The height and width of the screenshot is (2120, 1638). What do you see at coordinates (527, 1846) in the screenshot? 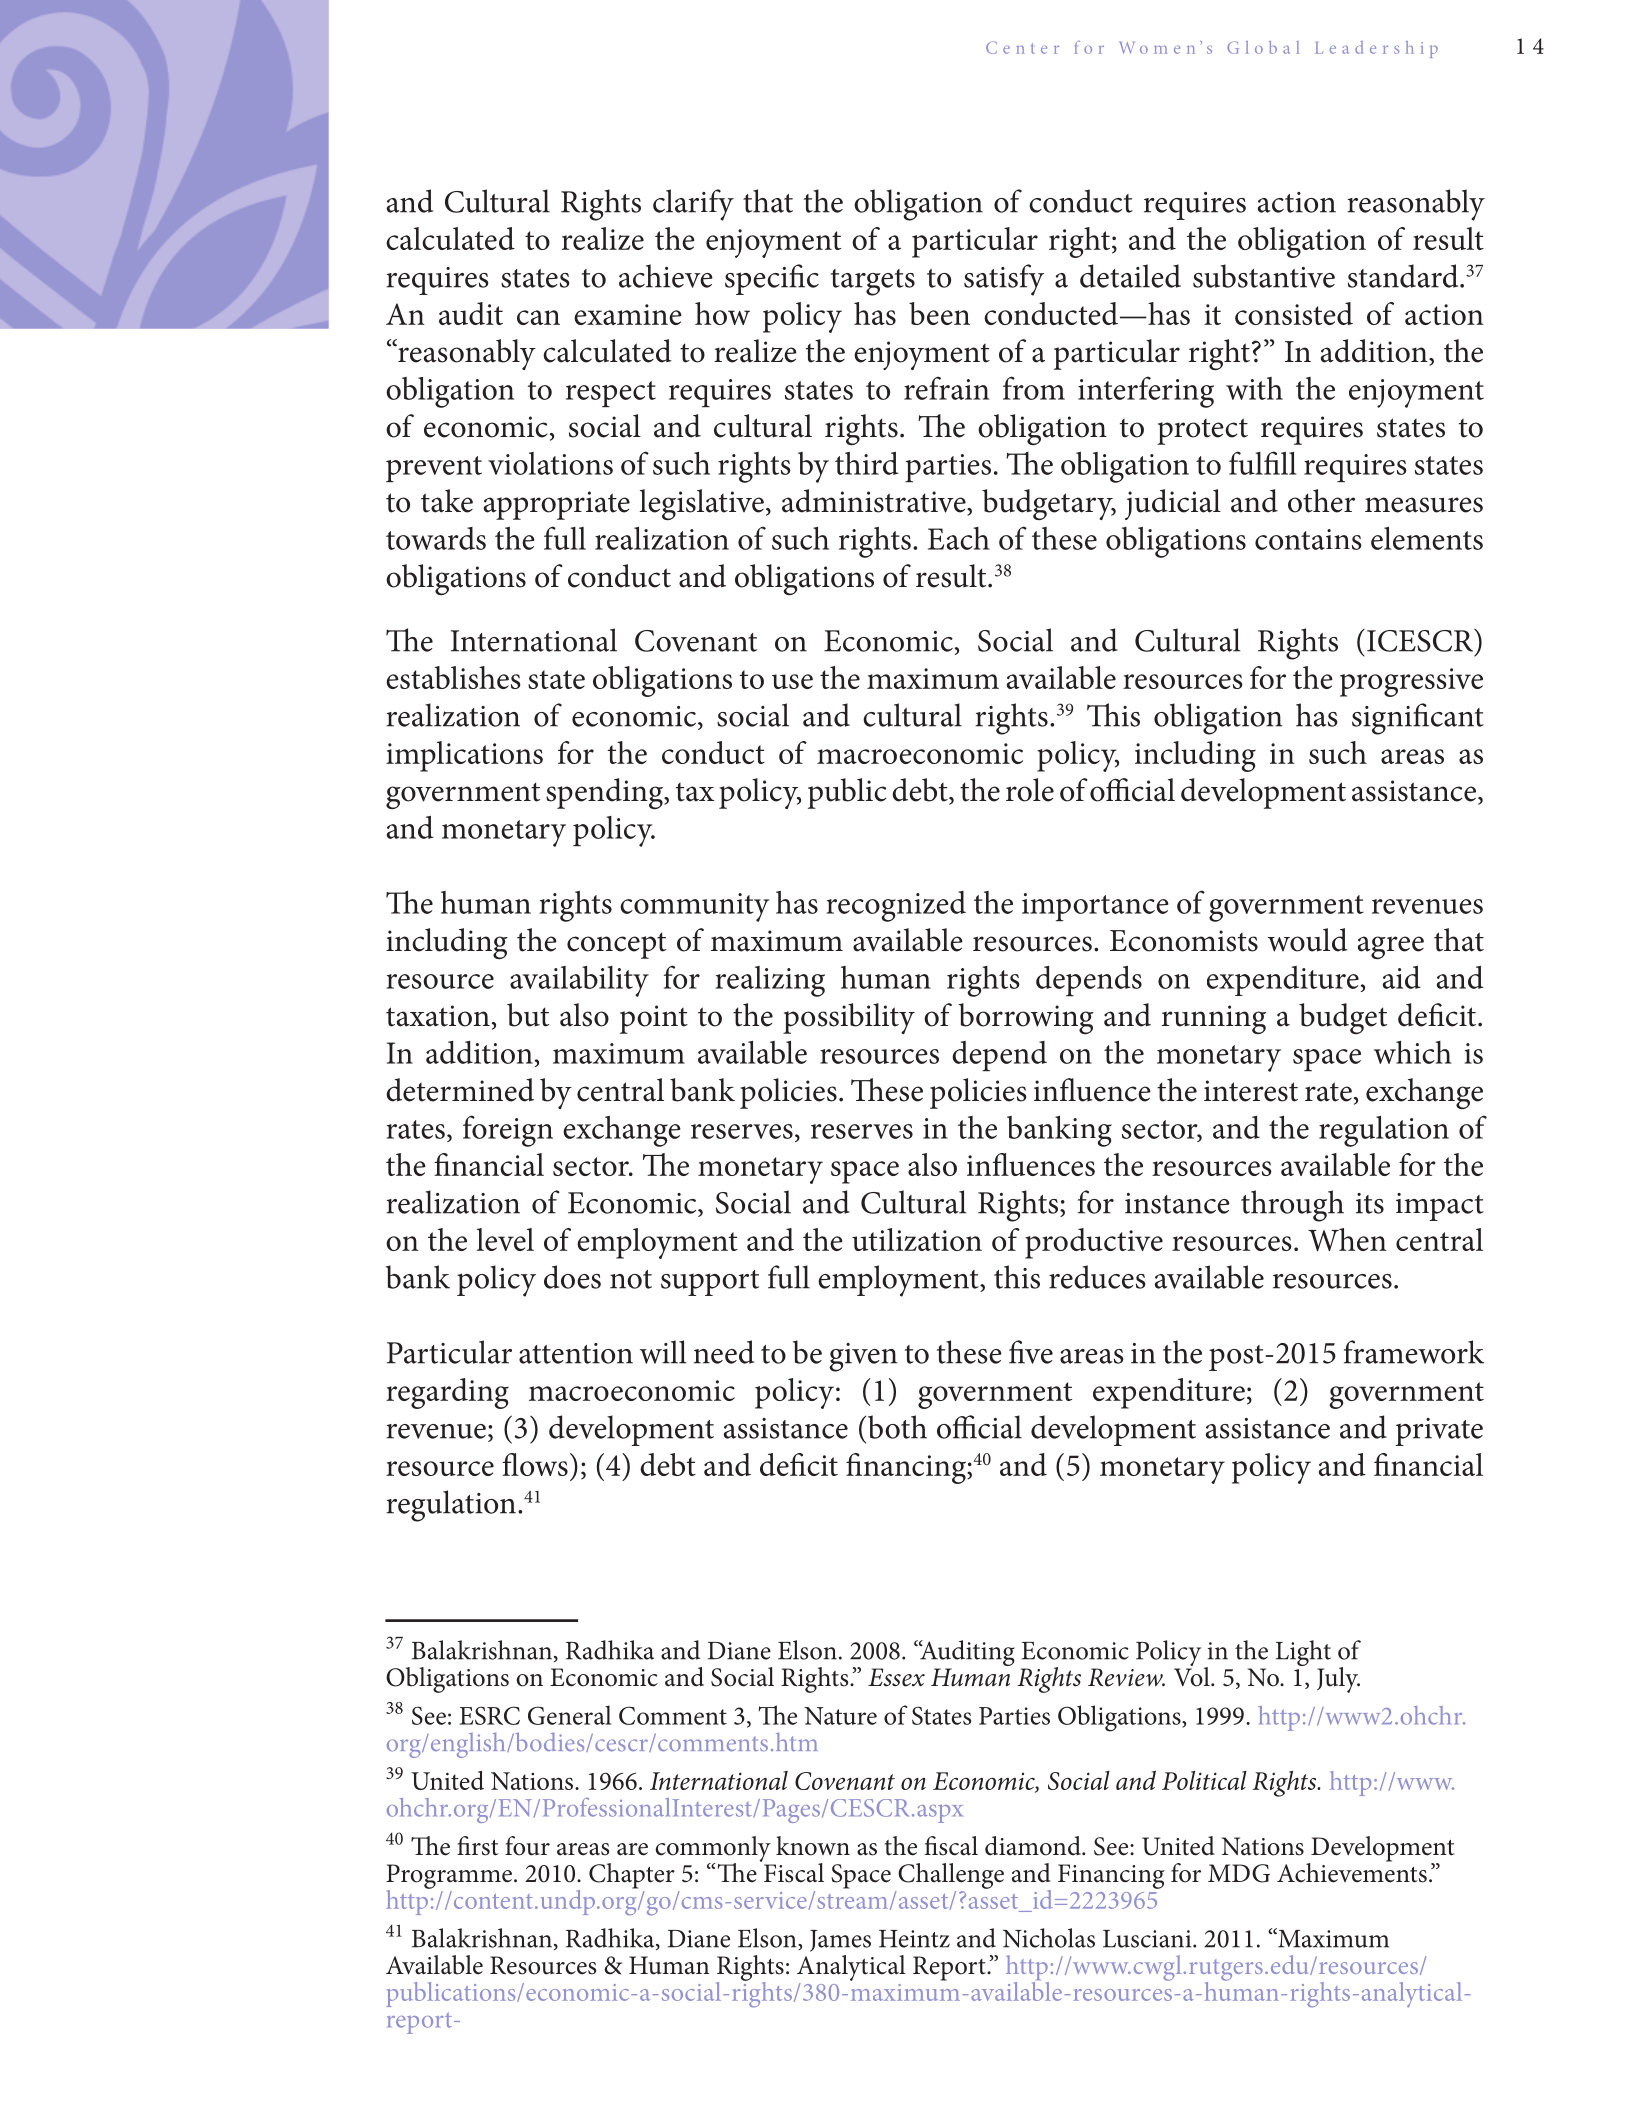
I see `four` at bounding box center [527, 1846].
